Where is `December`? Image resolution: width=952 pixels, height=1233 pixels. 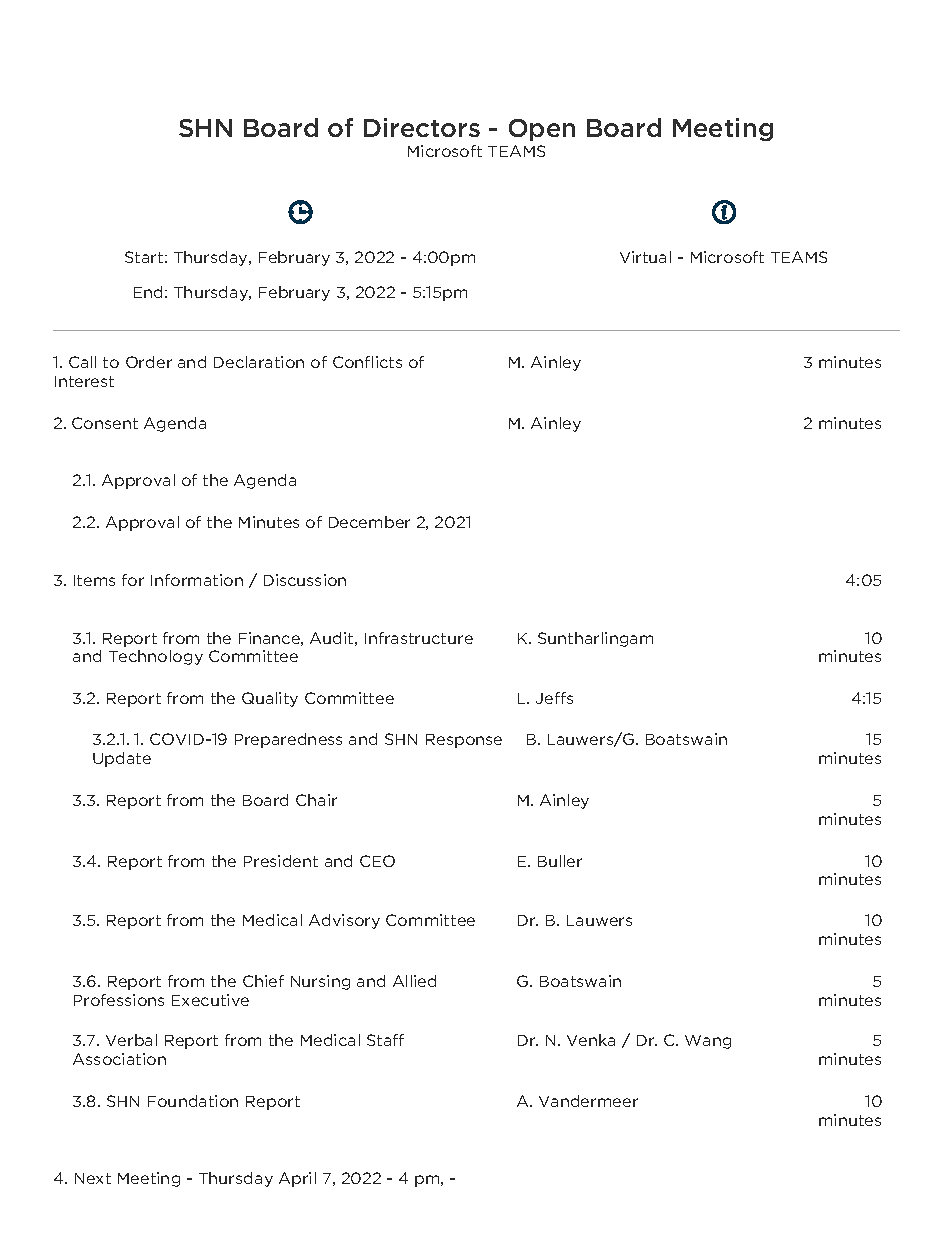 December is located at coordinates (369, 522).
